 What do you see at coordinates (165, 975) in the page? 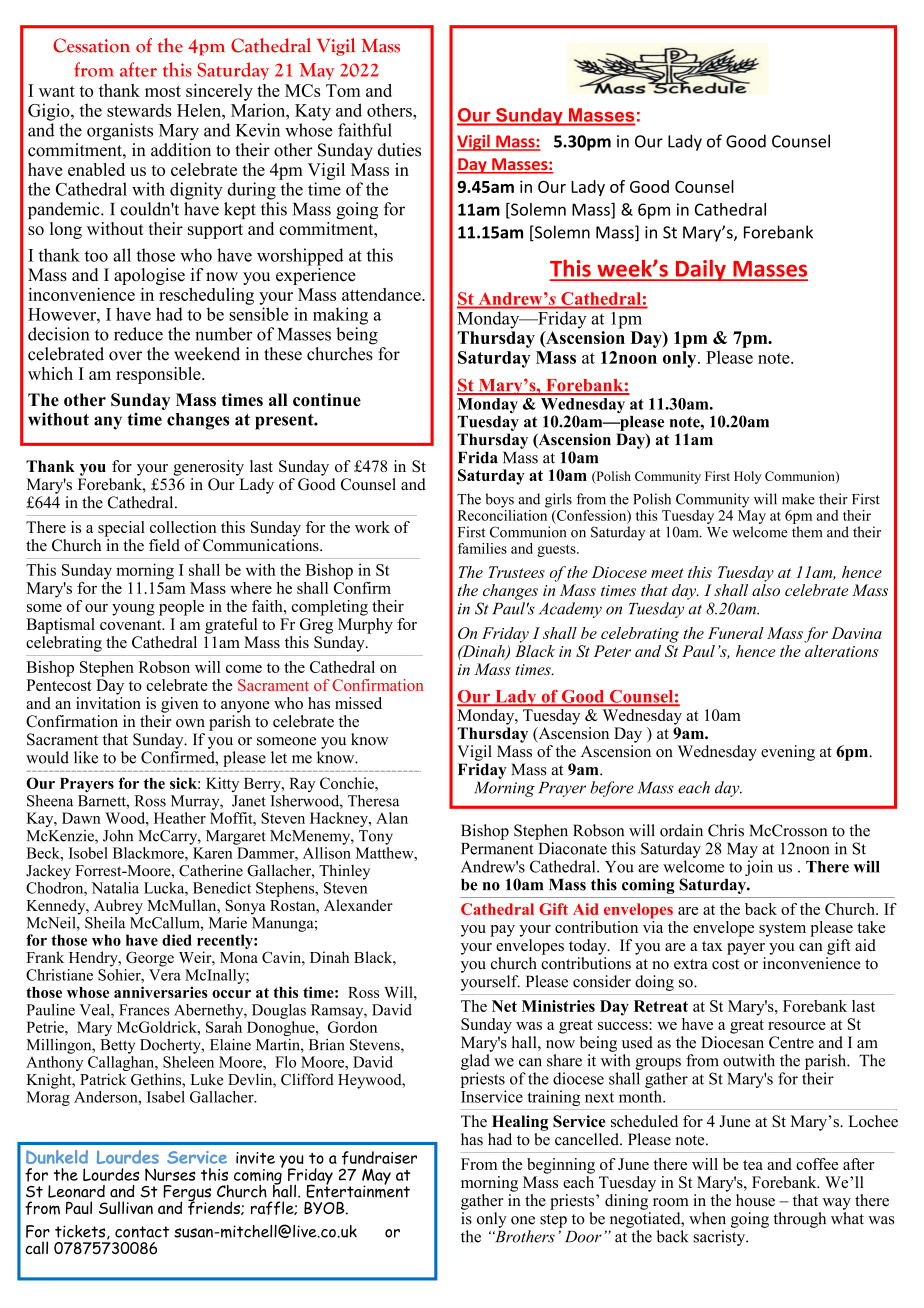
I see `Vera` at bounding box center [165, 975].
